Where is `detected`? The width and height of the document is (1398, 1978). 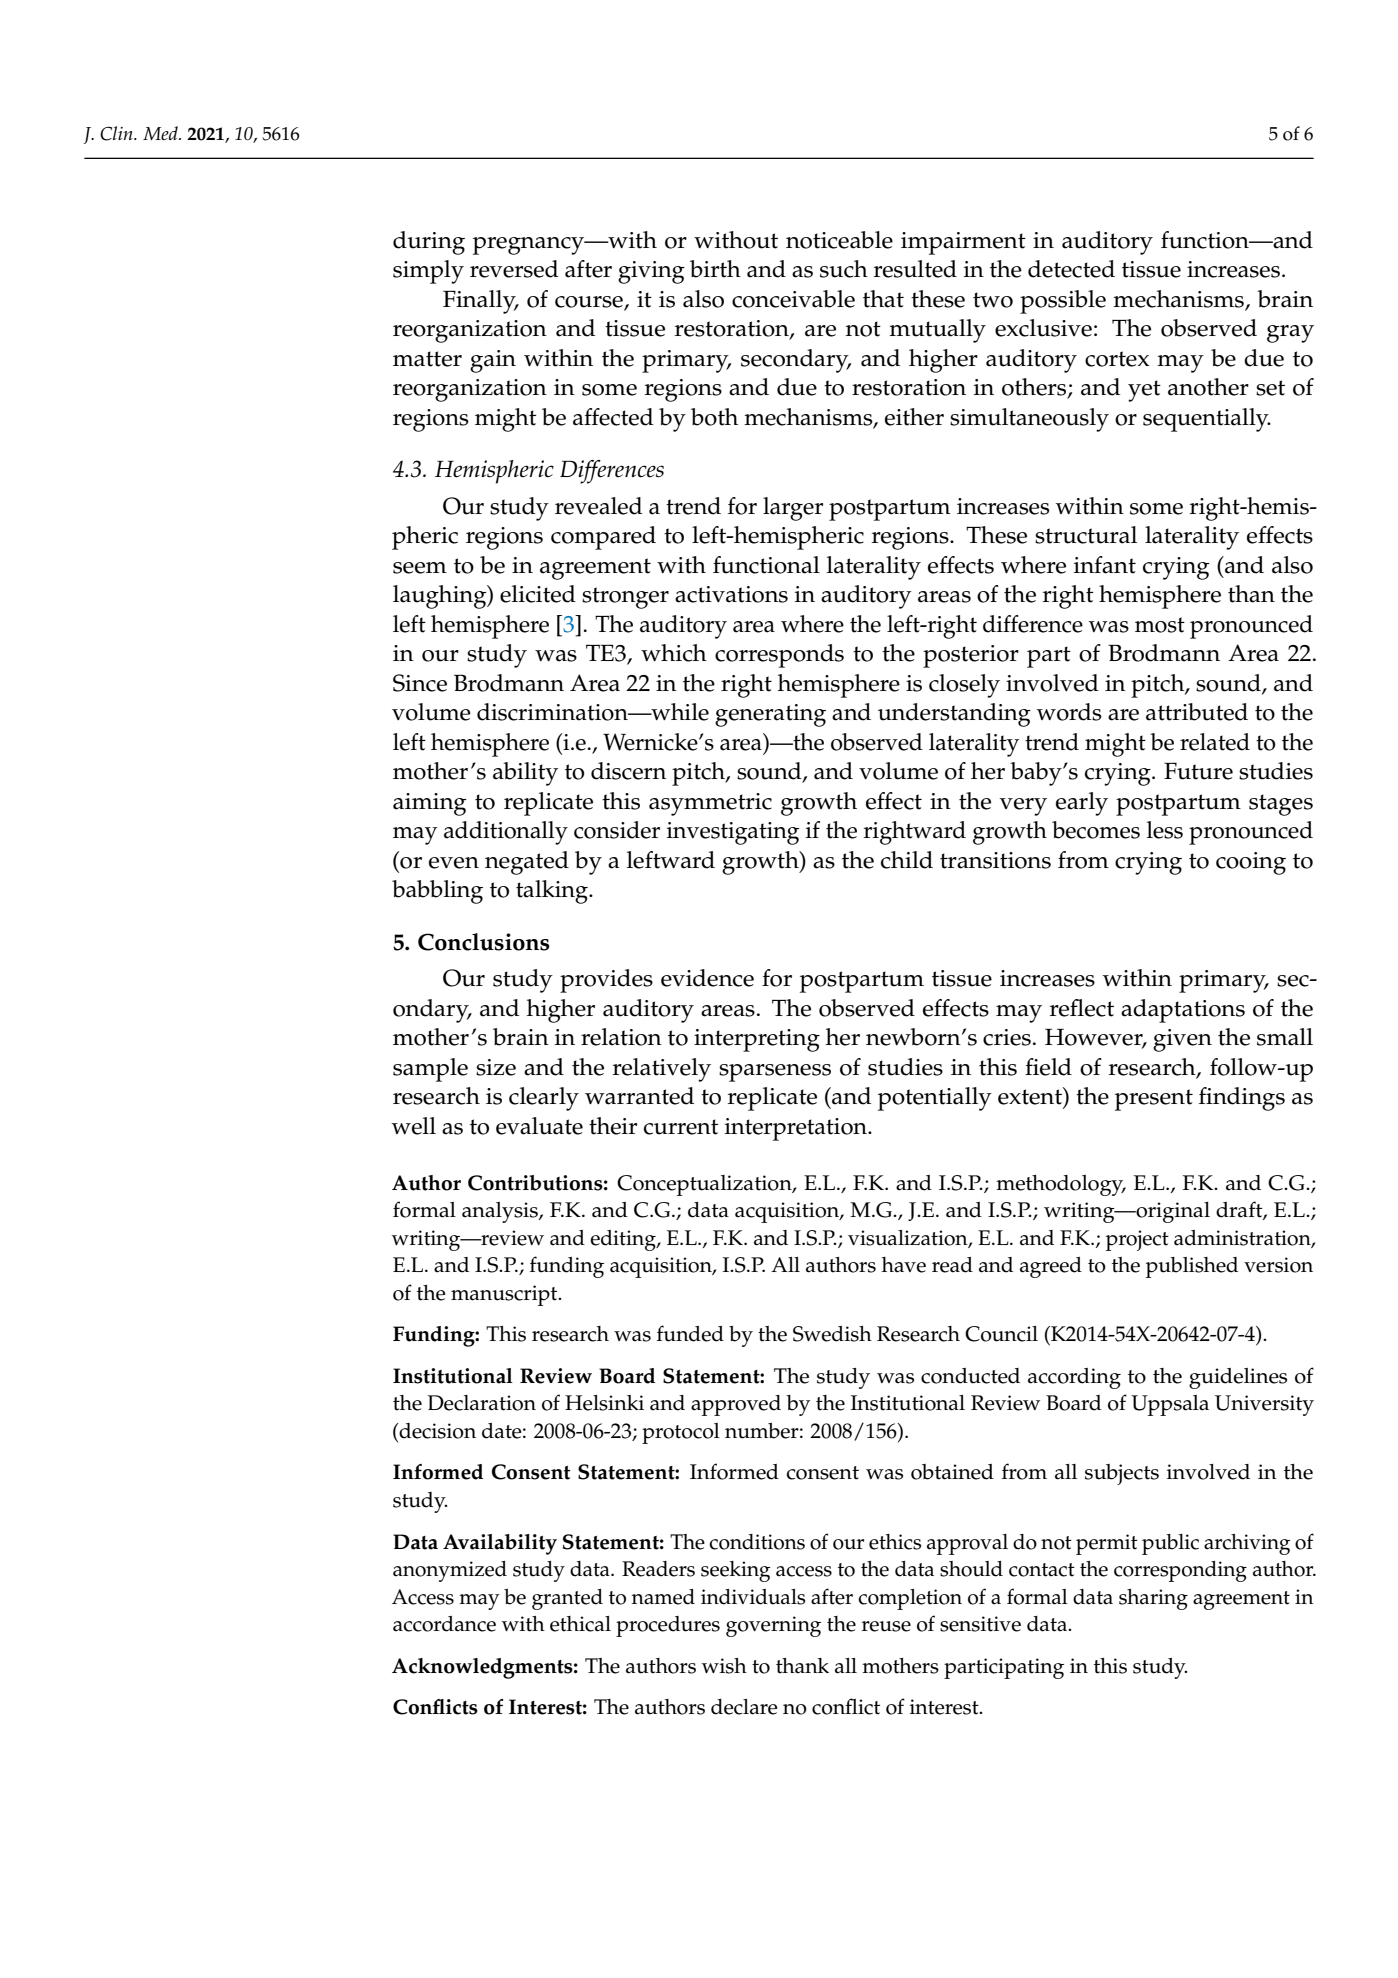 detected is located at coordinates (1071, 269).
